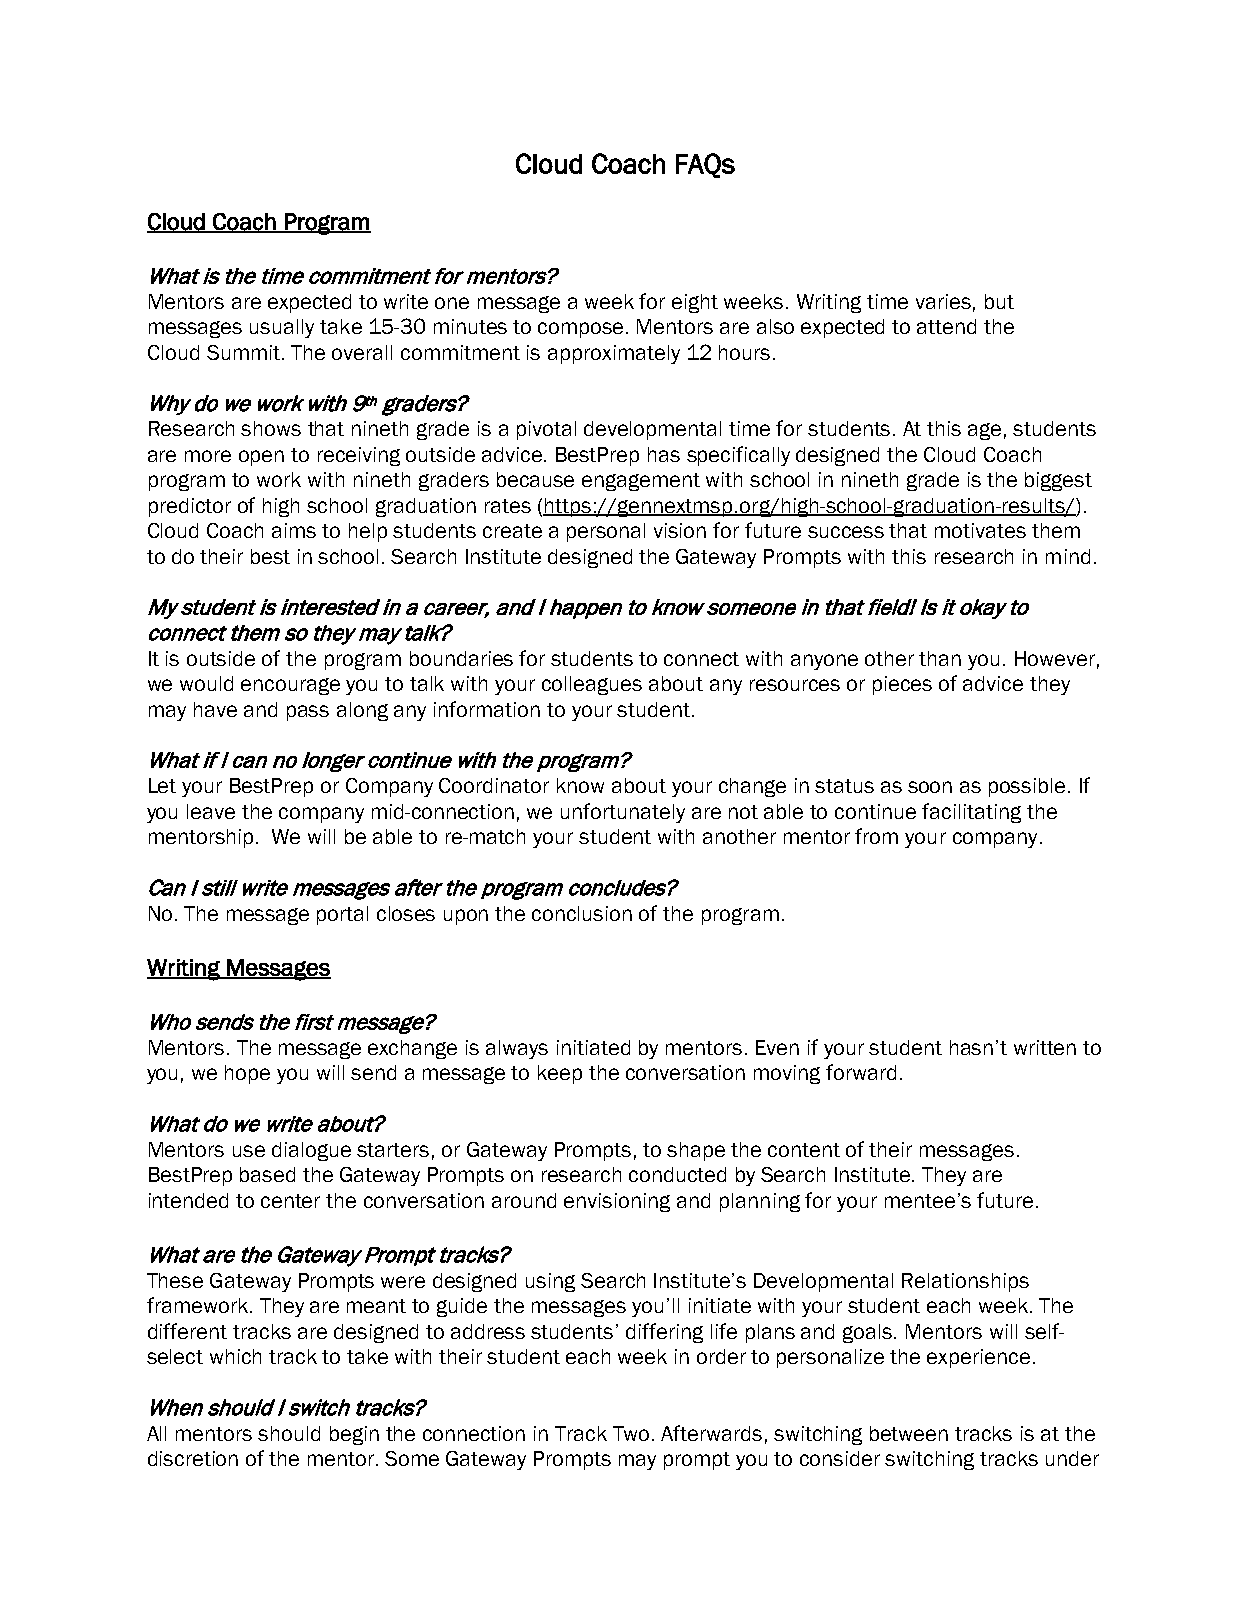 The width and height of the screenshot is (1250, 1618). I want to click on portal, so click(342, 915).
